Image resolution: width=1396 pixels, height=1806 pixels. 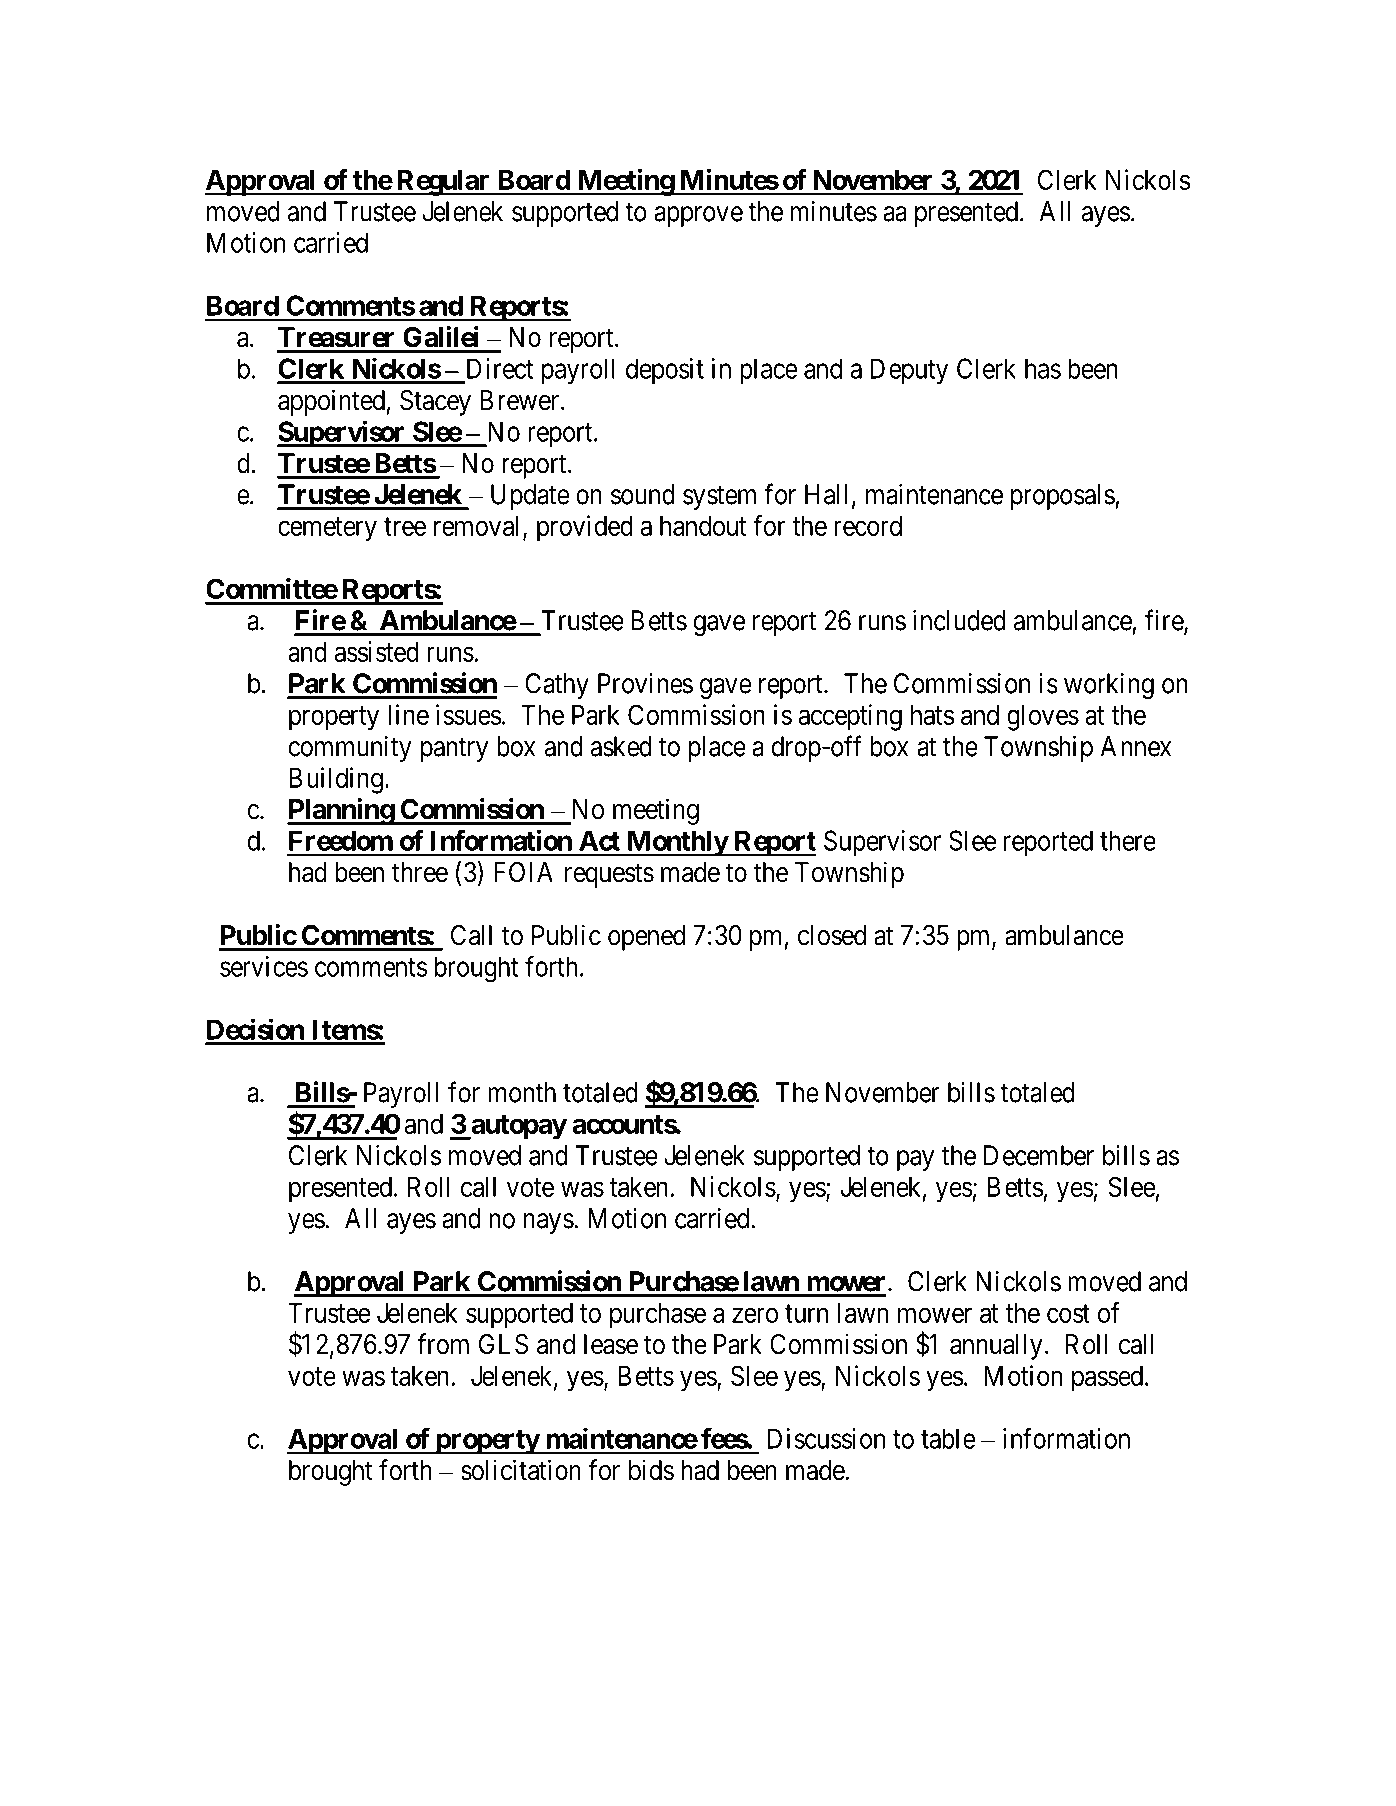 What do you see at coordinates (826, 1438) in the image?
I see `Discussion` at bounding box center [826, 1438].
